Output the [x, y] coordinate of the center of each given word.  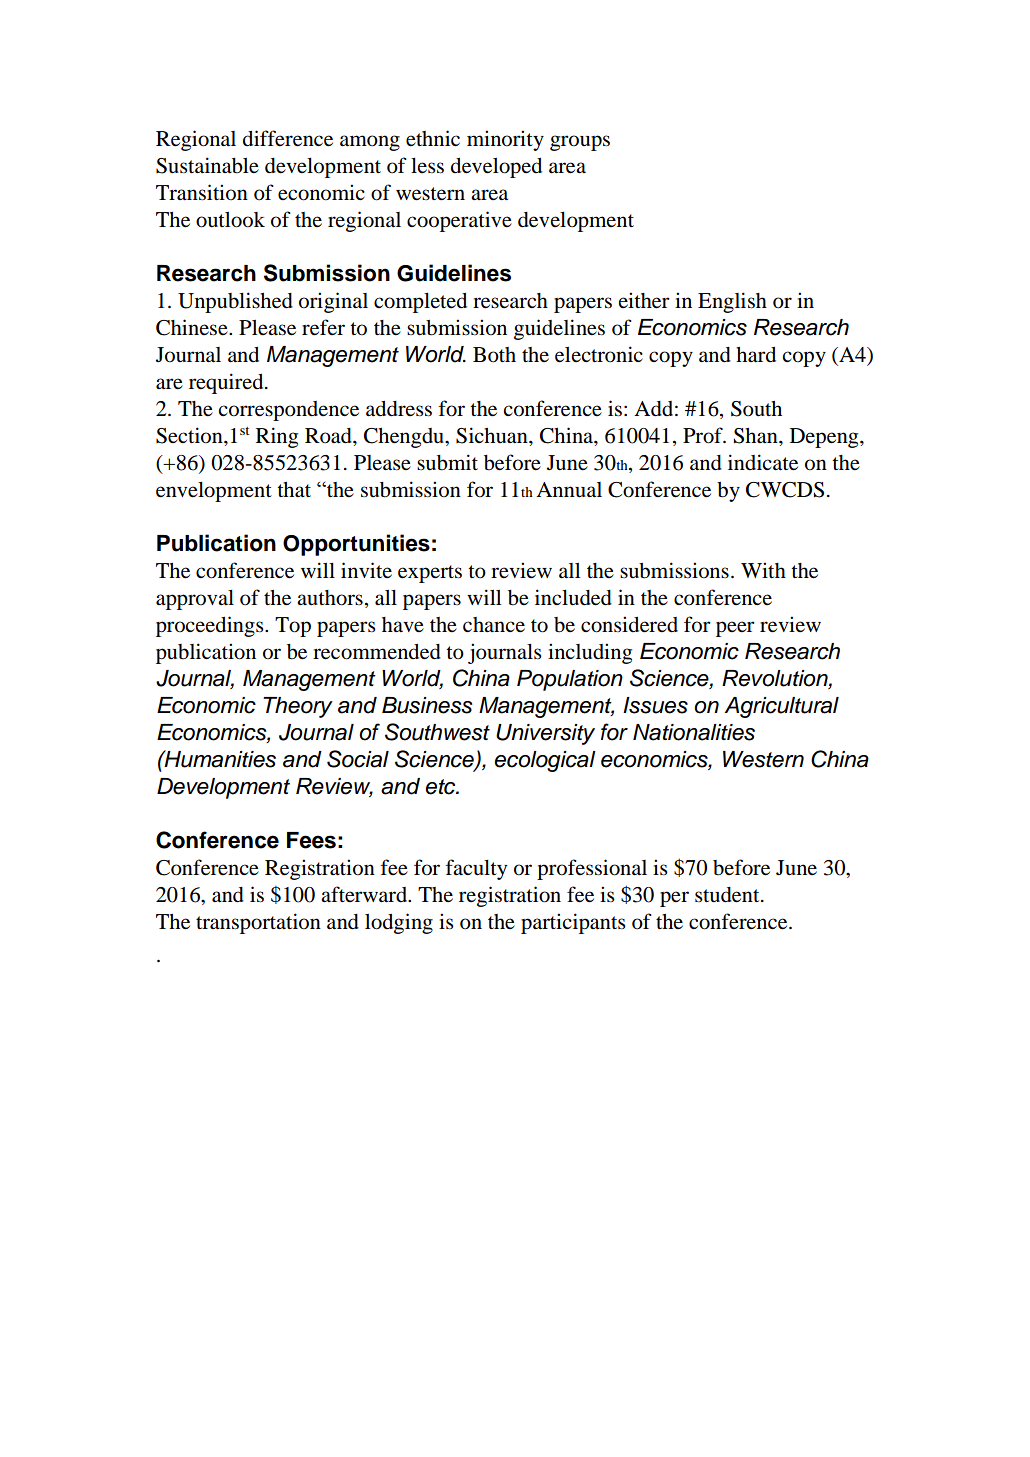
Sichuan [493, 435]
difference [288, 138]
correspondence [288, 411]
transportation [258, 923]
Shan [757, 436]
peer [735, 629]
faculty [476, 869]
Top [293, 627]
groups [580, 143]
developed [496, 168]
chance [494, 624]
